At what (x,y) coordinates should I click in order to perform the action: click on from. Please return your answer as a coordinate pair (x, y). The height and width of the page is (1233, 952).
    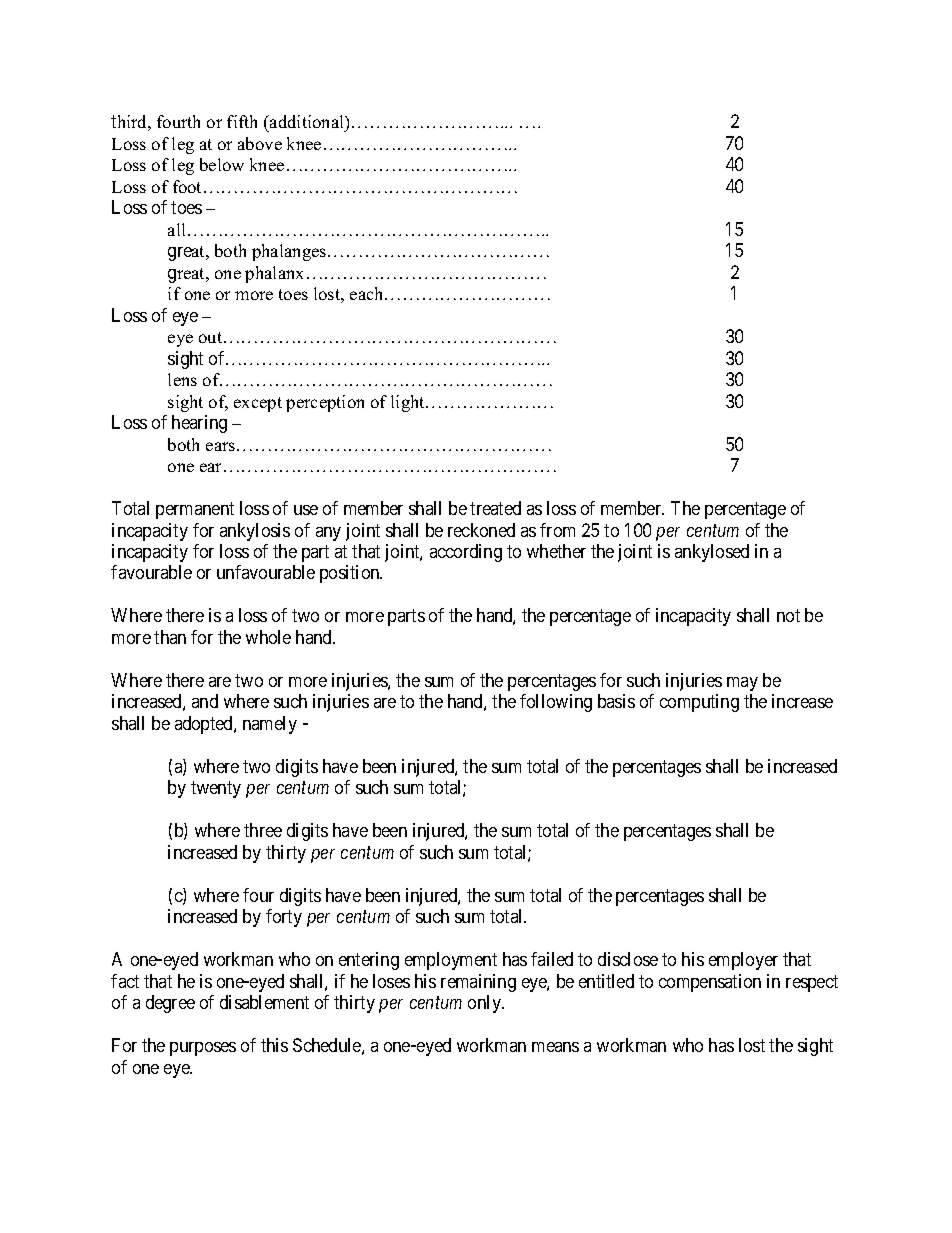
    Looking at the image, I should click on (557, 530).
